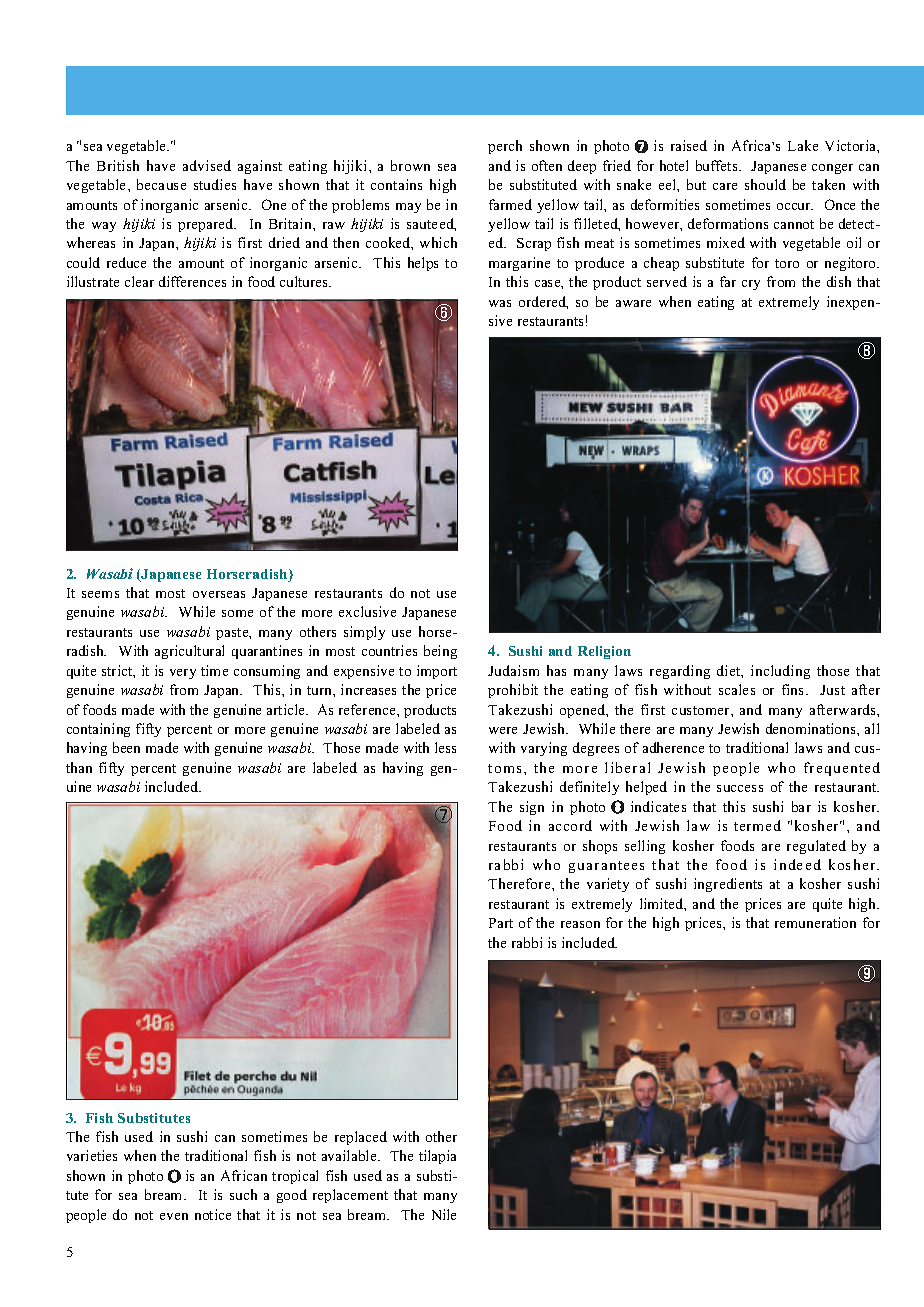 This document has width=924, height=1307. What do you see at coordinates (501, 923) in the document?
I see `Part` at bounding box center [501, 923].
